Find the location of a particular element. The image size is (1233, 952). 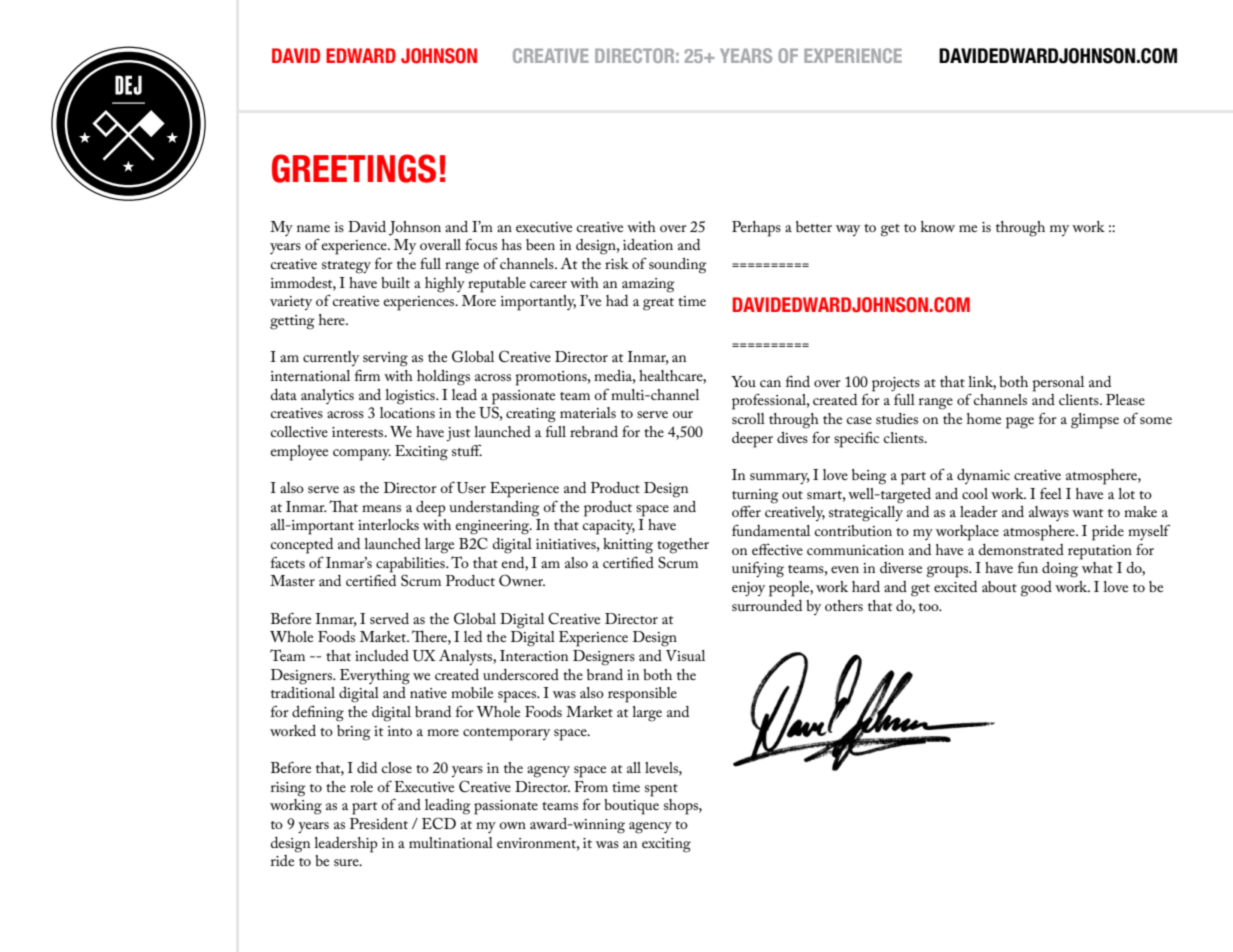

capabilities is located at coordinates (411, 565).
